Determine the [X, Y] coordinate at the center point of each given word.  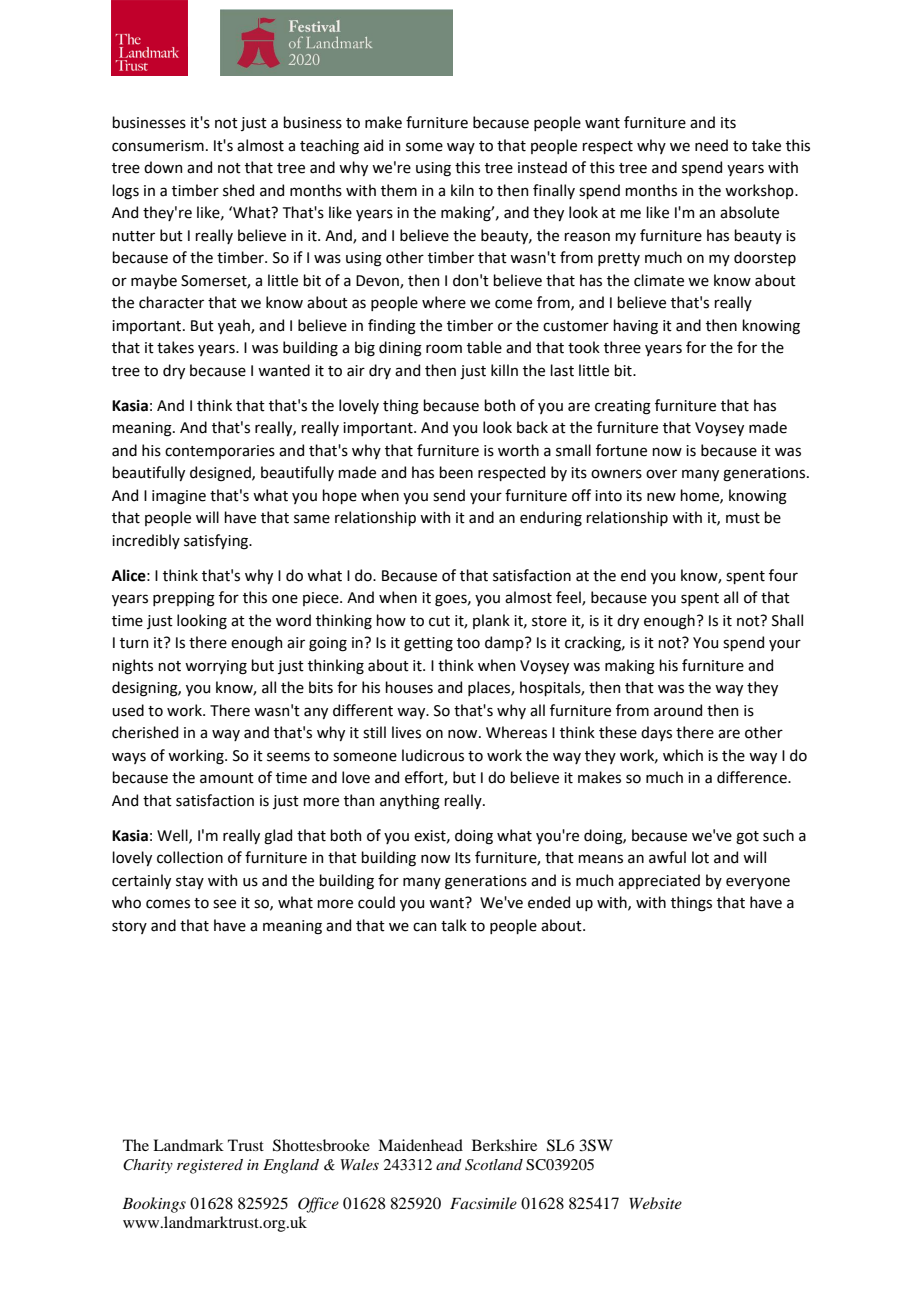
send [449, 495]
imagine [179, 497]
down [163, 167]
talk [454, 925]
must [743, 518]
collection [190, 857]
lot [700, 857]
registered [210, 1166]
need [711, 145]
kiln [462, 190]
